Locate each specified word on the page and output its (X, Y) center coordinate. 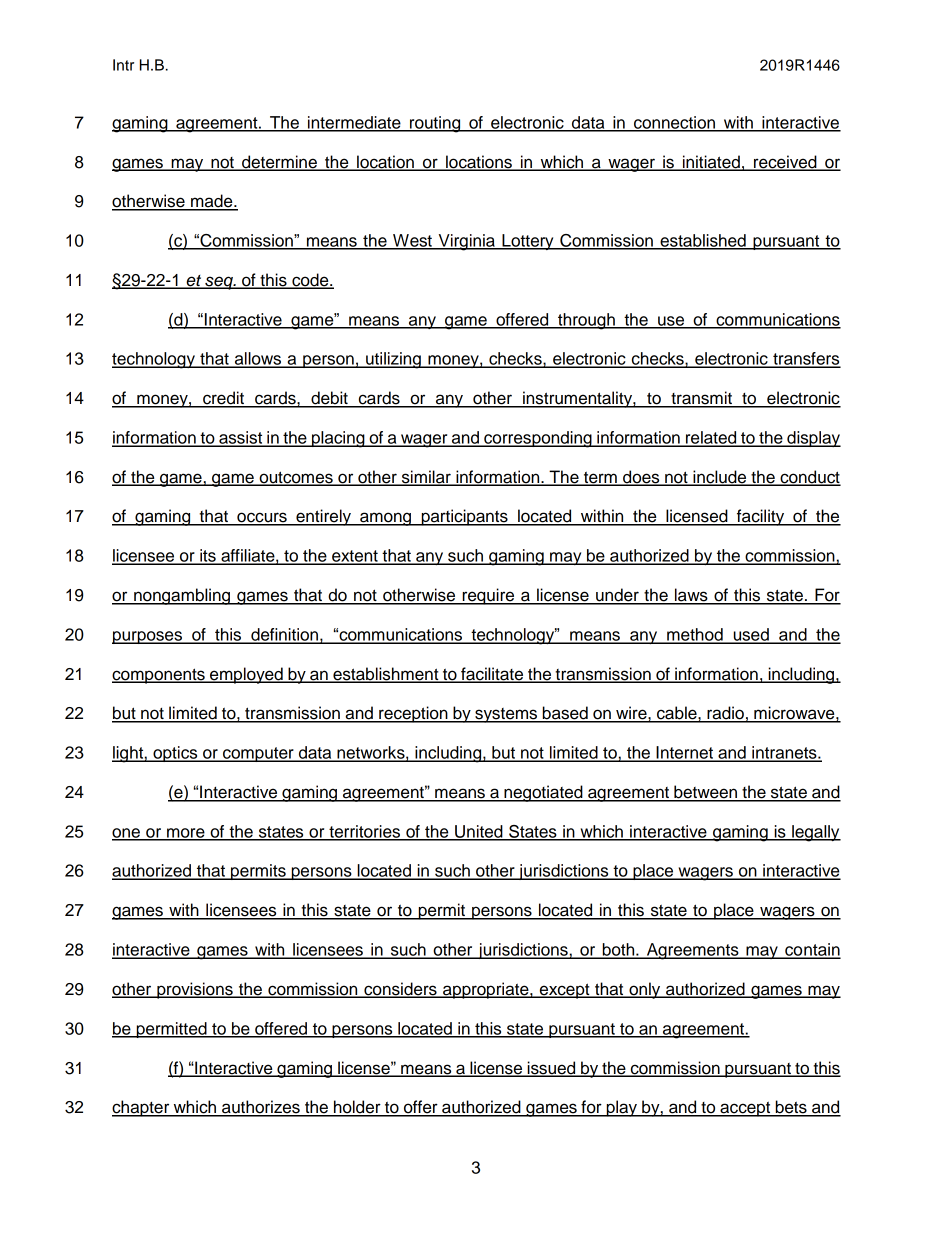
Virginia (466, 242)
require (489, 596)
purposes (148, 637)
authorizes (261, 1108)
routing (435, 124)
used (751, 635)
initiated (711, 163)
